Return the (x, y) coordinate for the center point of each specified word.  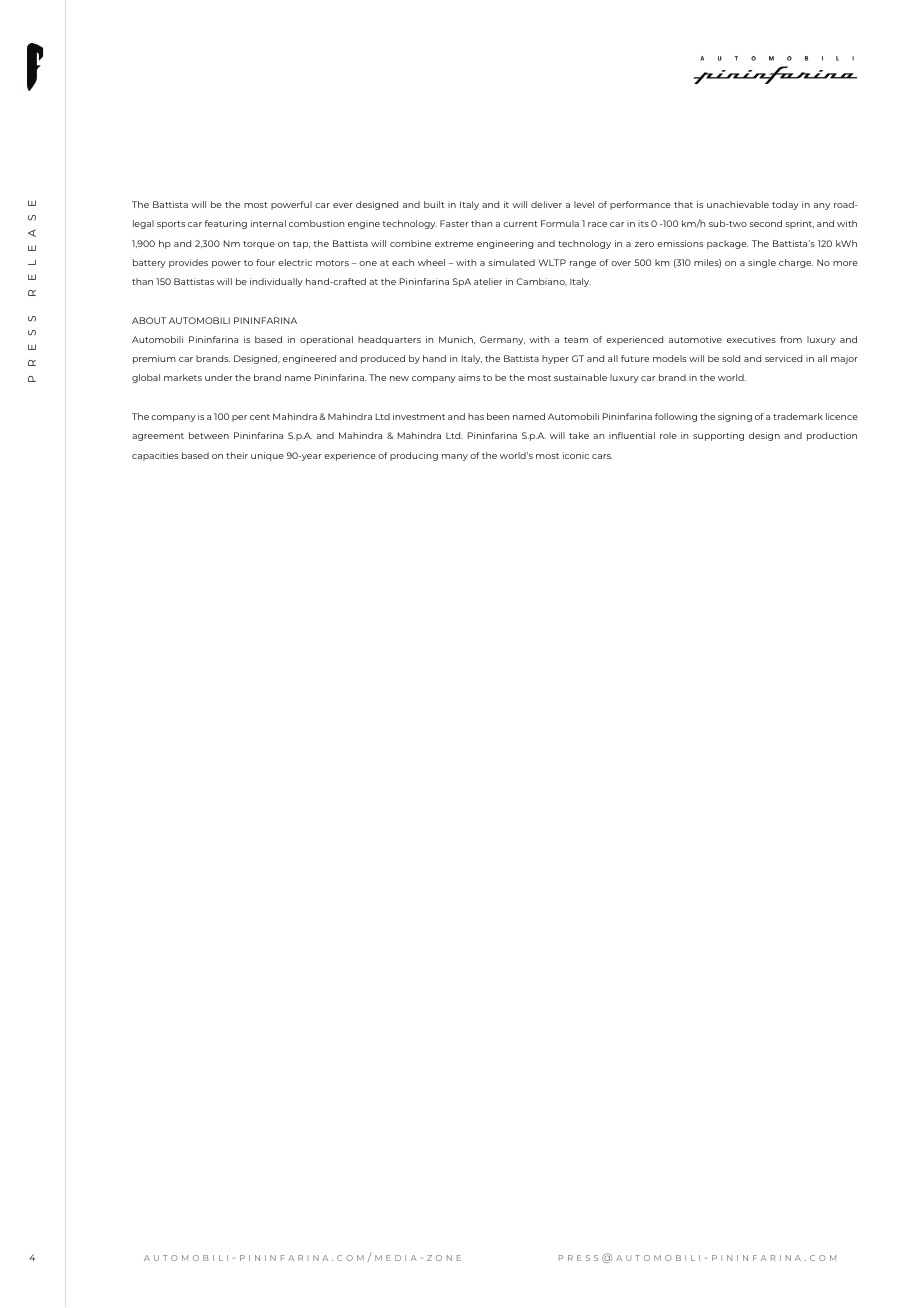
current (520, 224)
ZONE (444, 1258)
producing (414, 456)
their (237, 455)
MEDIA (396, 1258)
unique (267, 456)
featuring (226, 224)
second (765, 223)
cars (602, 456)
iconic (576, 455)
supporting (718, 436)
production (832, 436)
